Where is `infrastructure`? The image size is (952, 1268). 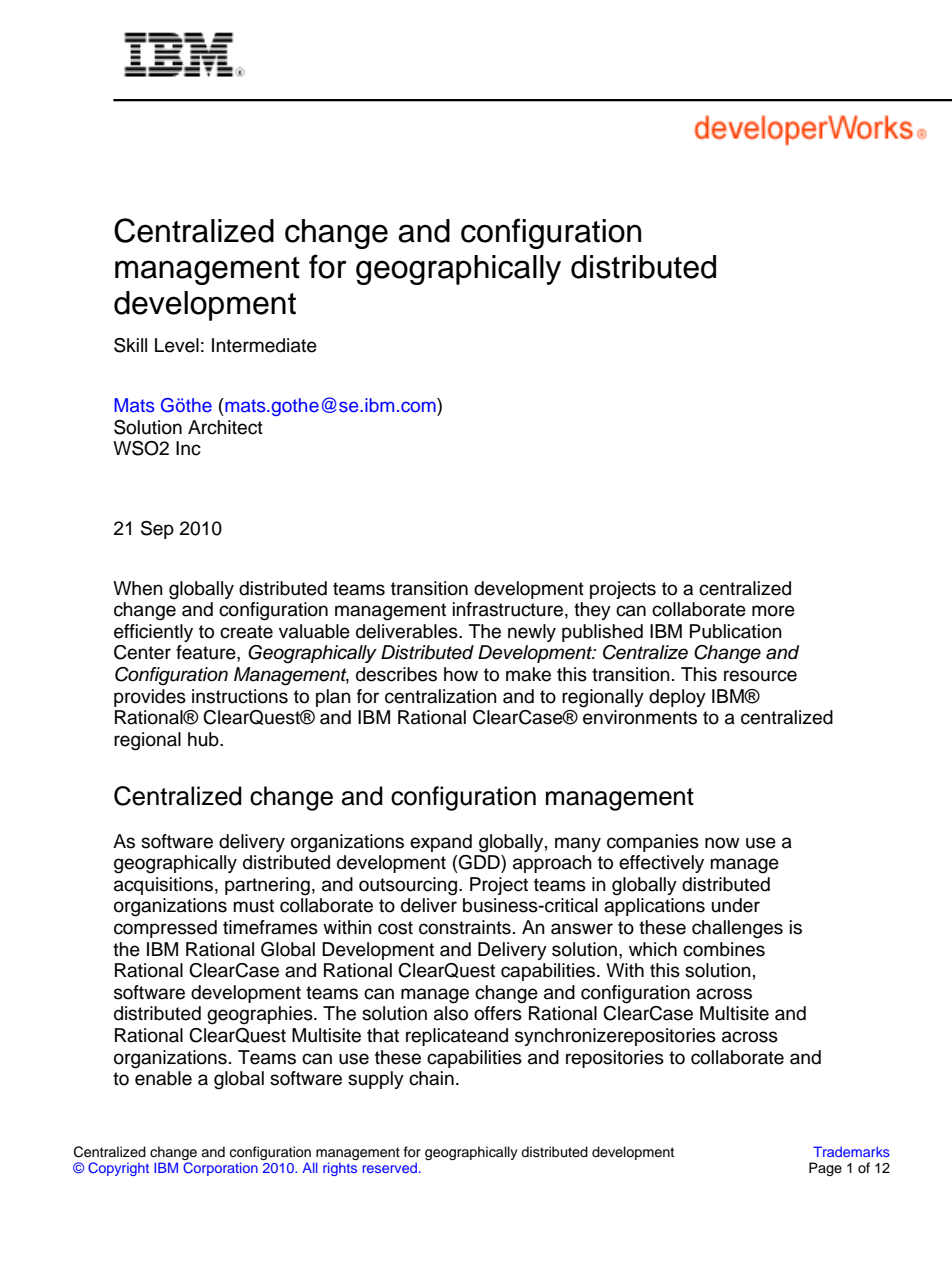
infrastructure is located at coordinates (508, 609).
